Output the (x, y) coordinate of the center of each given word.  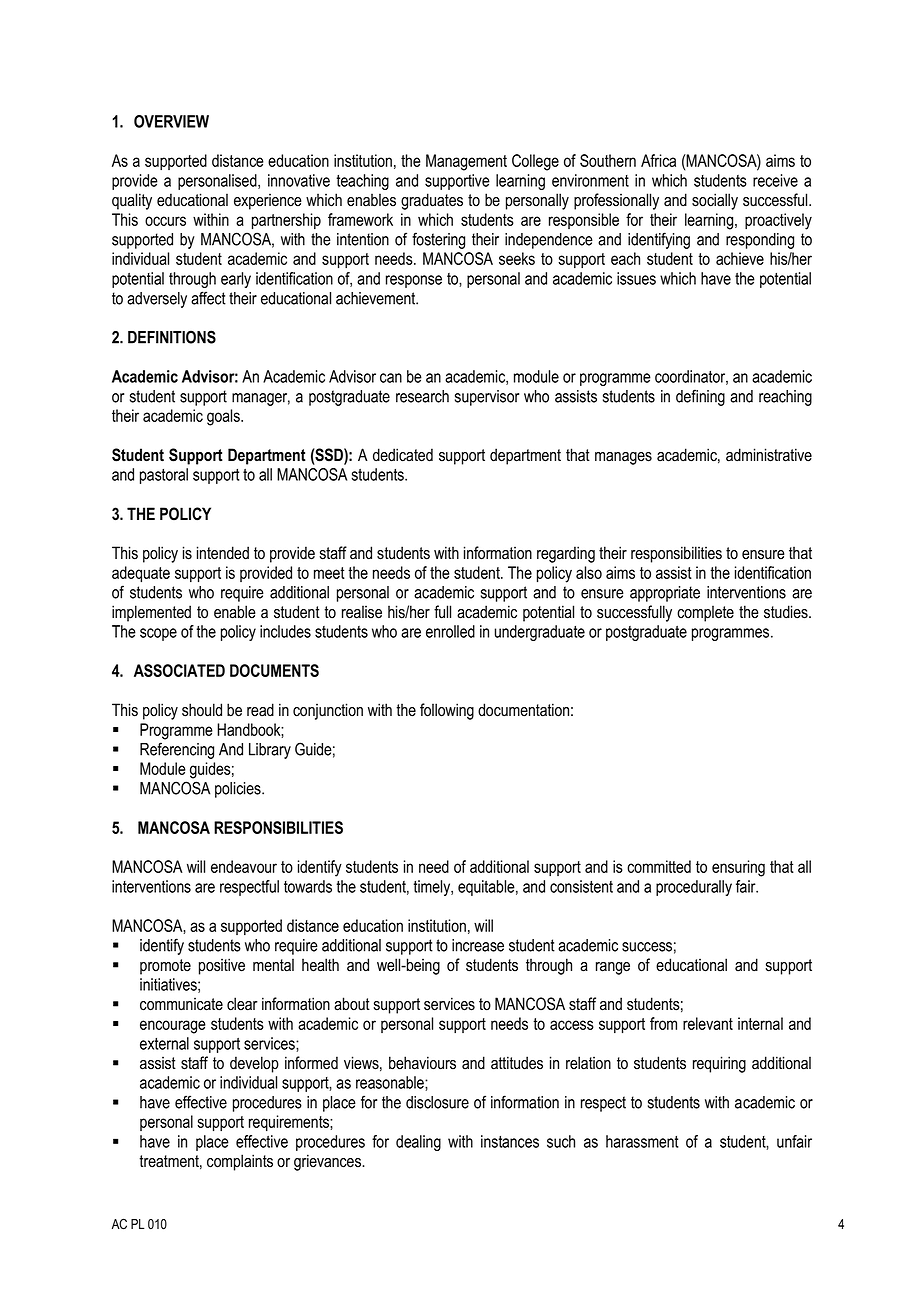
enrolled (450, 631)
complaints (240, 1162)
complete (705, 613)
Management (466, 162)
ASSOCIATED (179, 670)
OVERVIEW (171, 121)
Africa (658, 160)
